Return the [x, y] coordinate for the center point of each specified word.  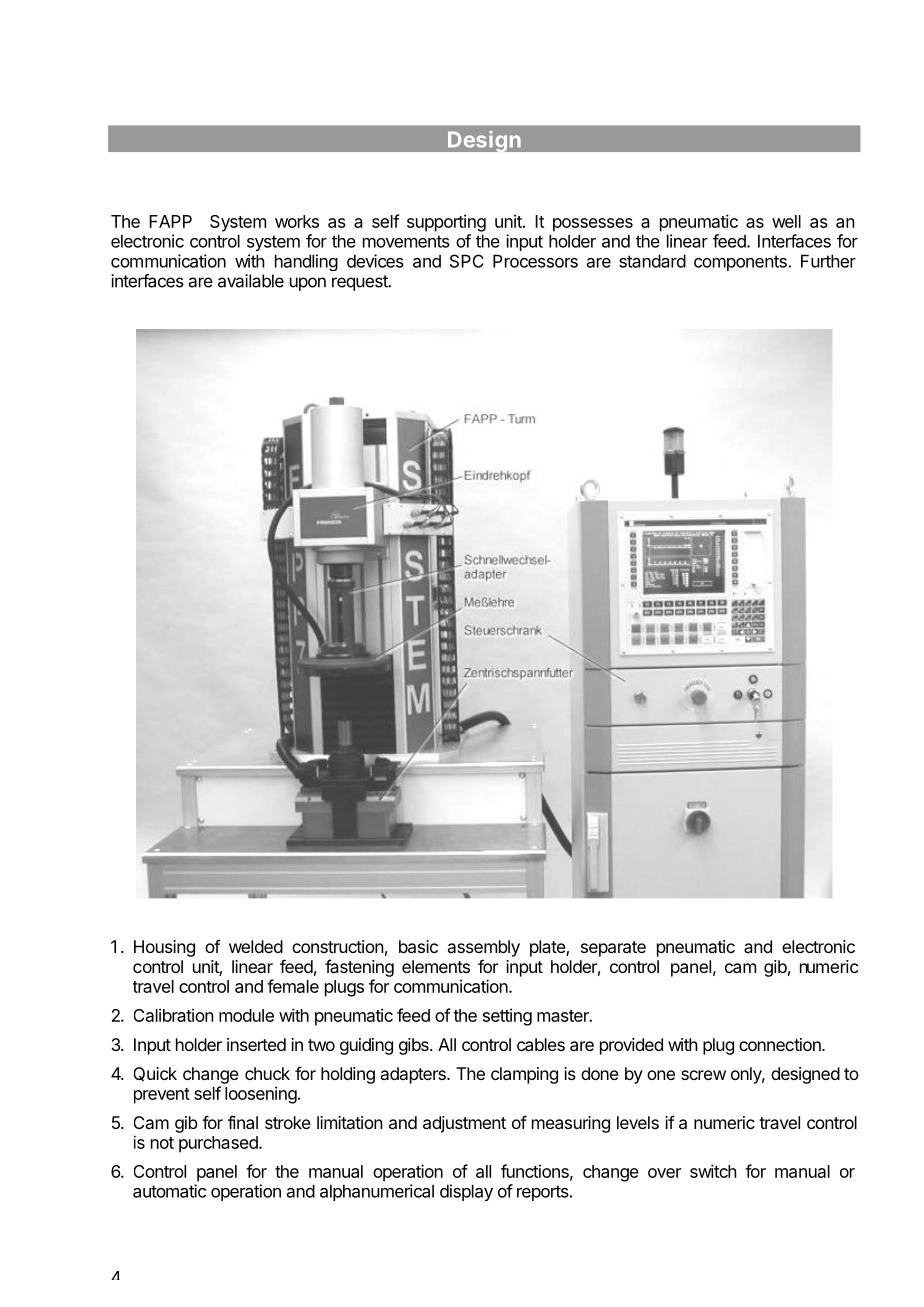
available [251, 281]
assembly [484, 948]
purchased [219, 1144]
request [361, 283]
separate [613, 949]
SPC [467, 261]
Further [828, 261]
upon [308, 284]
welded [256, 946]
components [741, 263]
